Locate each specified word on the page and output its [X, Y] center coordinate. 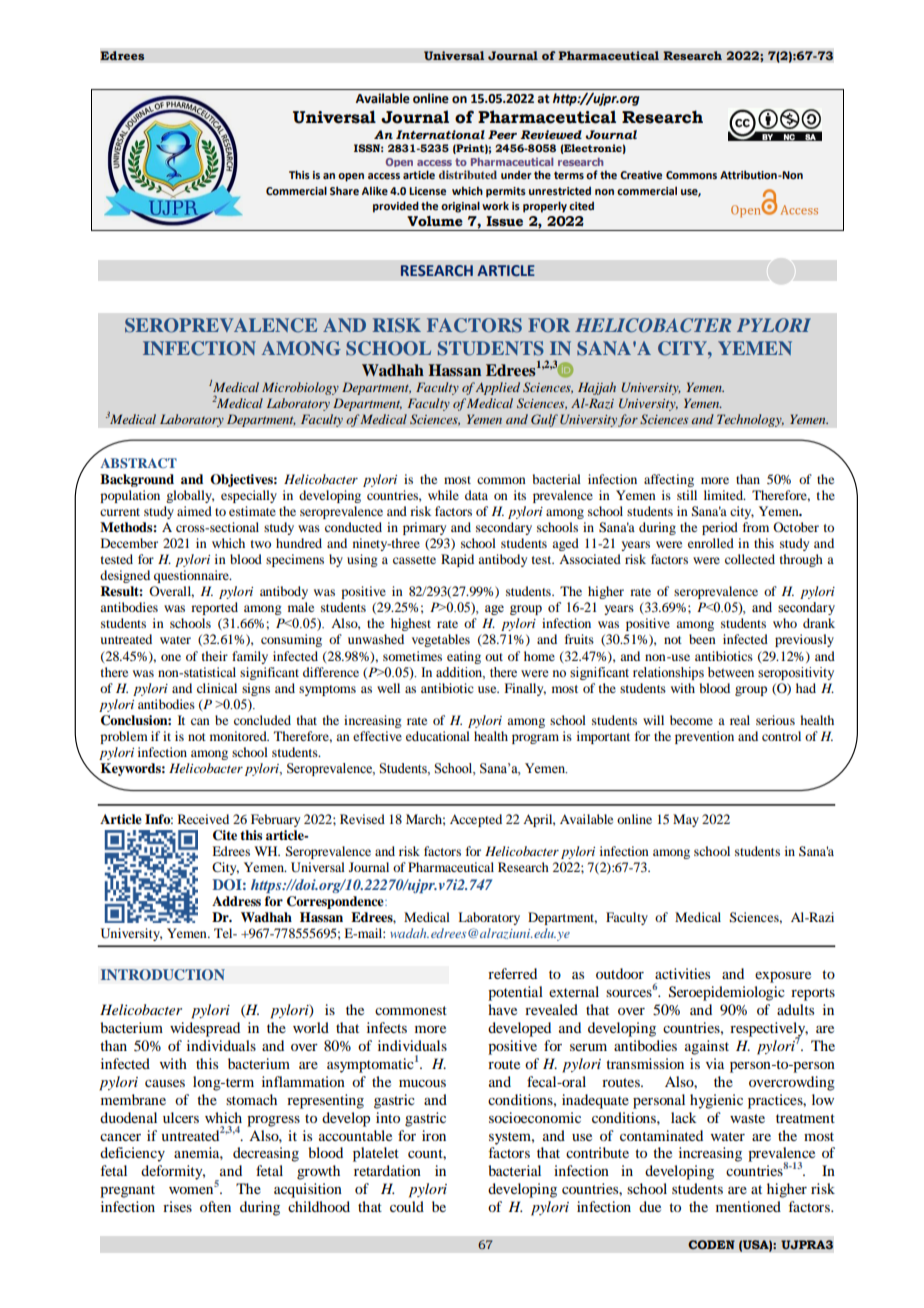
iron [434, 1135]
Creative [641, 175]
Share [344, 190]
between [731, 672]
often [215, 1206]
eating [464, 657]
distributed [468, 174]
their [215, 656]
